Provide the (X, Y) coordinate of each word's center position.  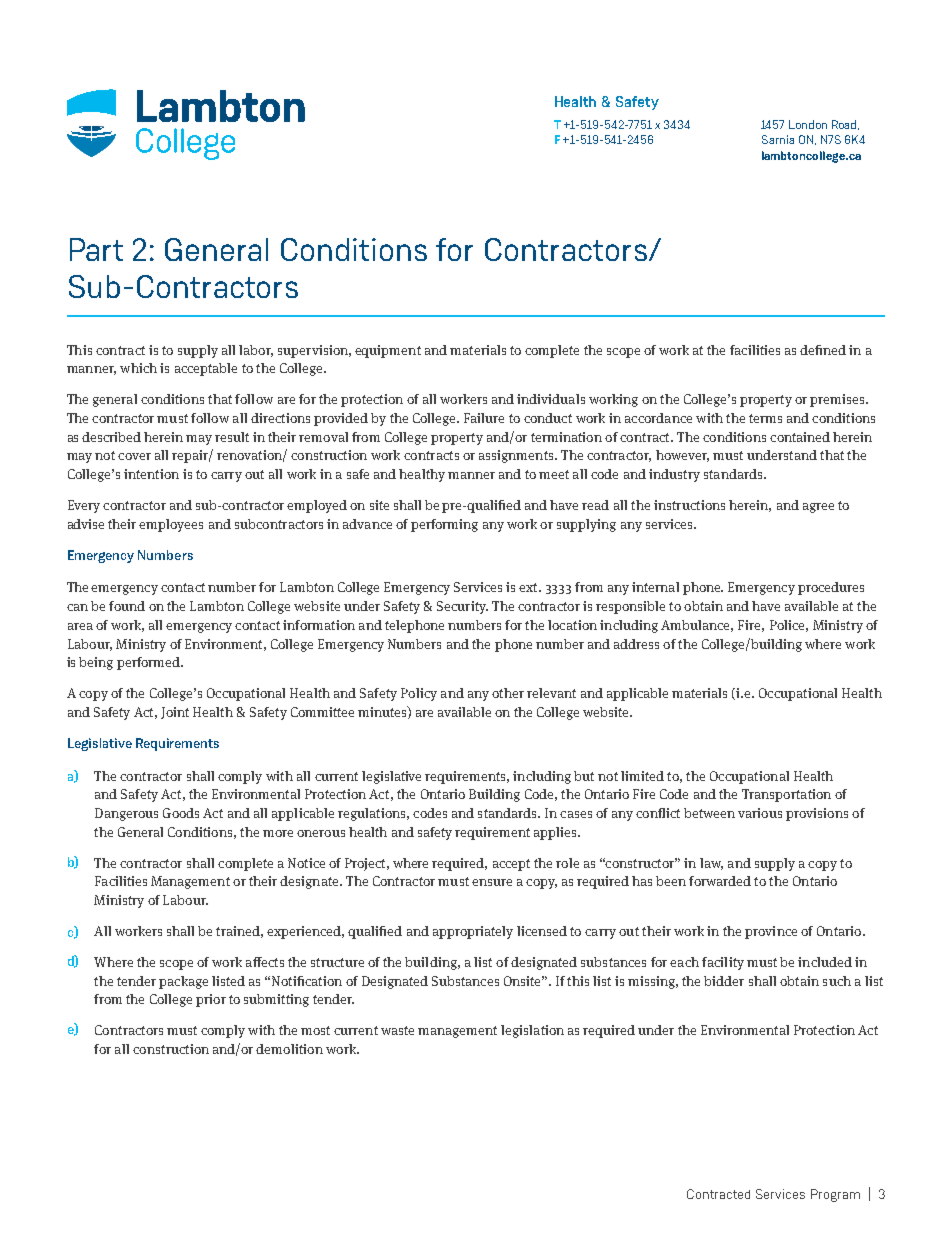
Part (96, 249)
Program (835, 1195)
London (808, 124)
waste (397, 1030)
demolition (289, 1049)
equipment (388, 351)
